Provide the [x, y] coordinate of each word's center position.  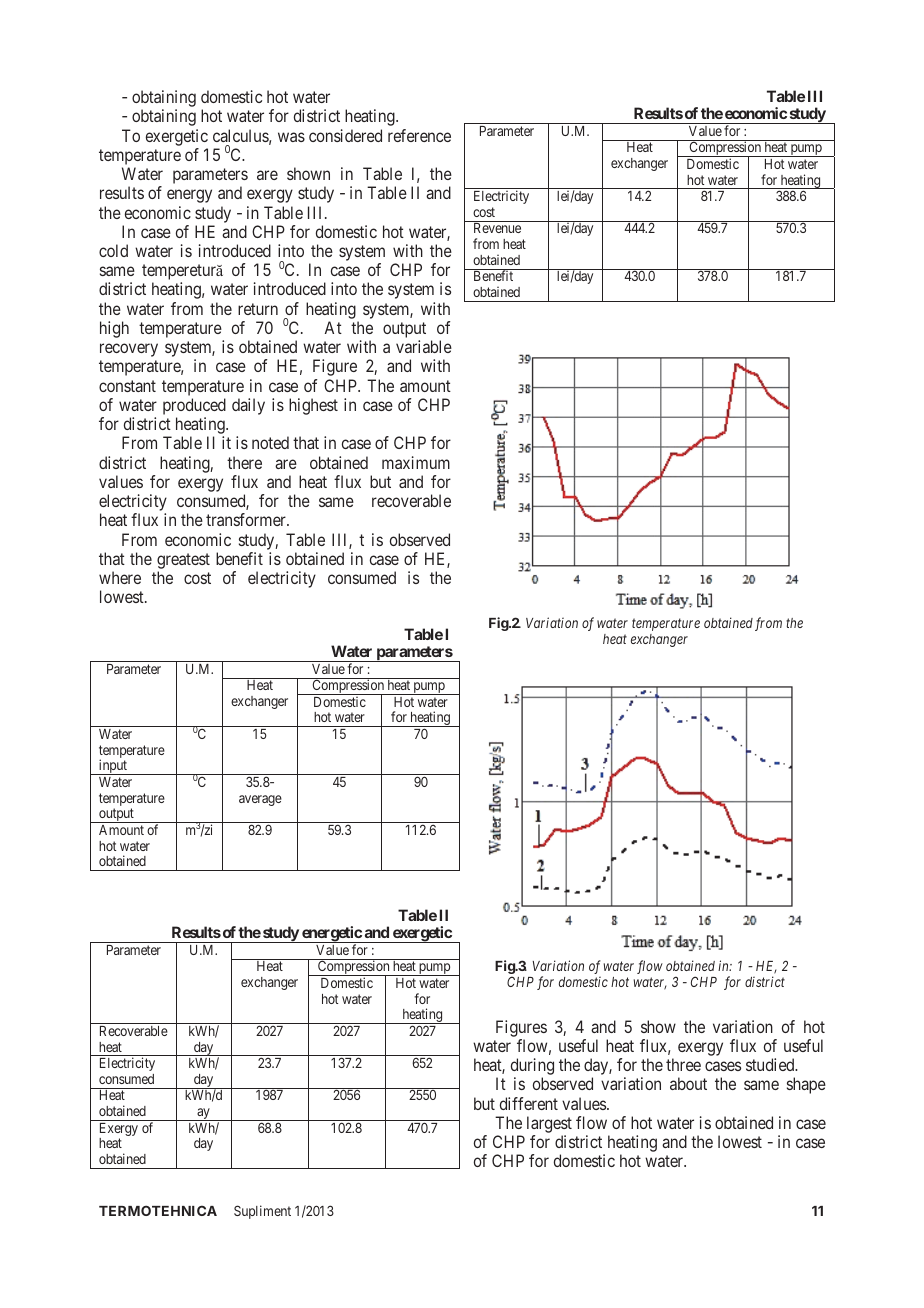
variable [424, 346]
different [529, 1103]
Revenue [497, 228]
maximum [416, 462]
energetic [331, 935]
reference [419, 135]
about [688, 1083]
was [291, 137]
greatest [183, 561]
